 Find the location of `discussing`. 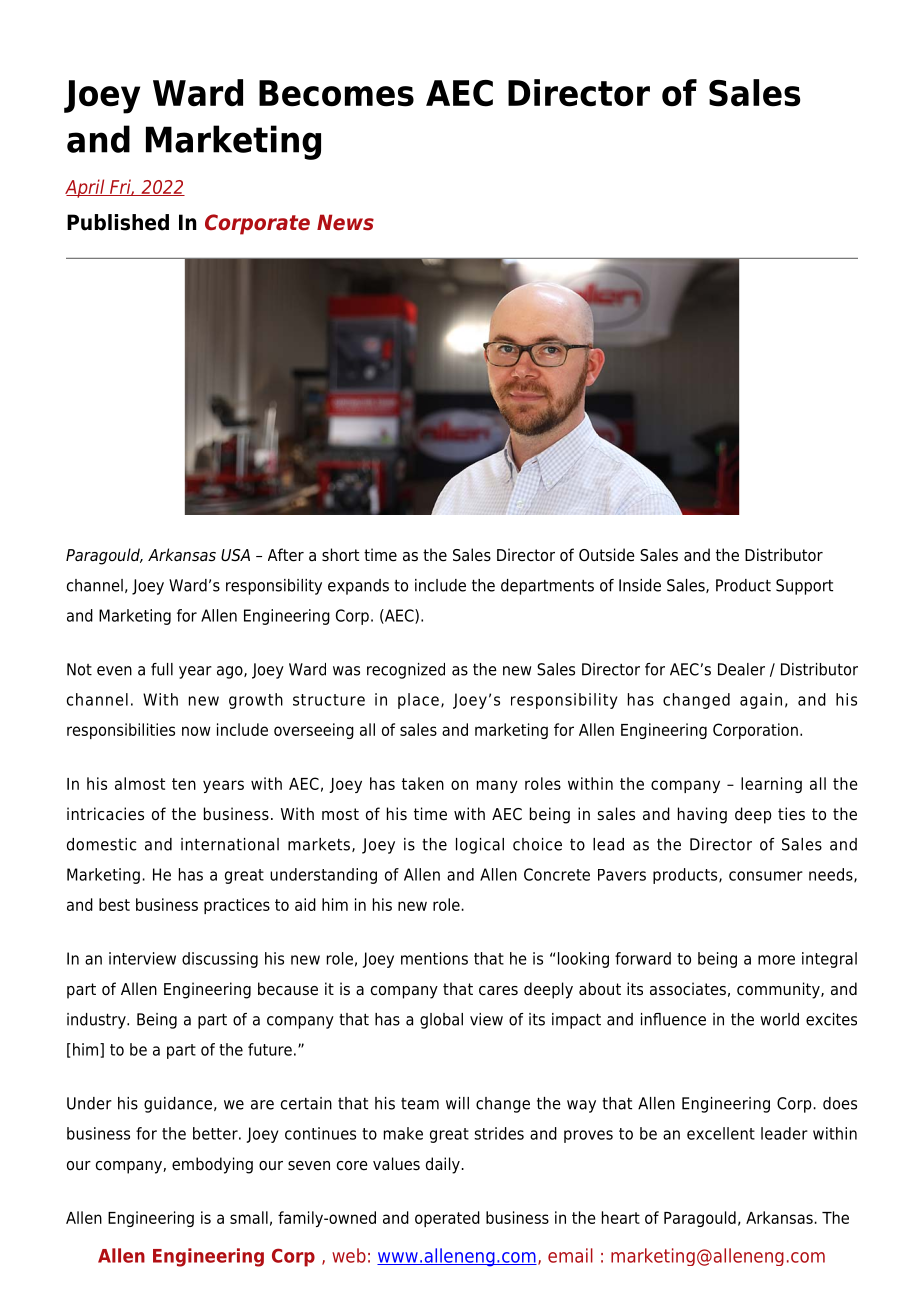

discussing is located at coordinates (220, 960).
